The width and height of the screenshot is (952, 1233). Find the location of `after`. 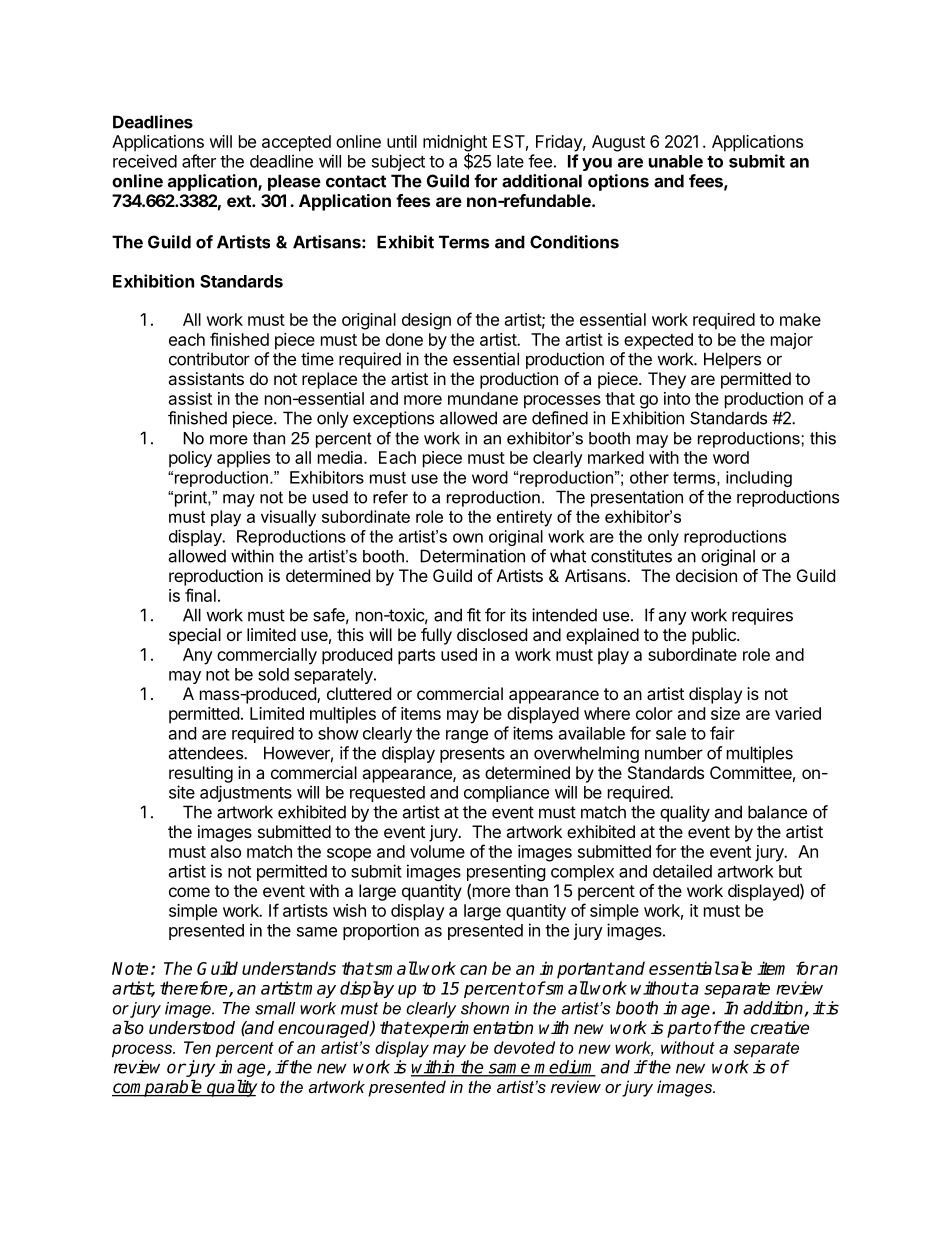

after is located at coordinates (199, 161).
